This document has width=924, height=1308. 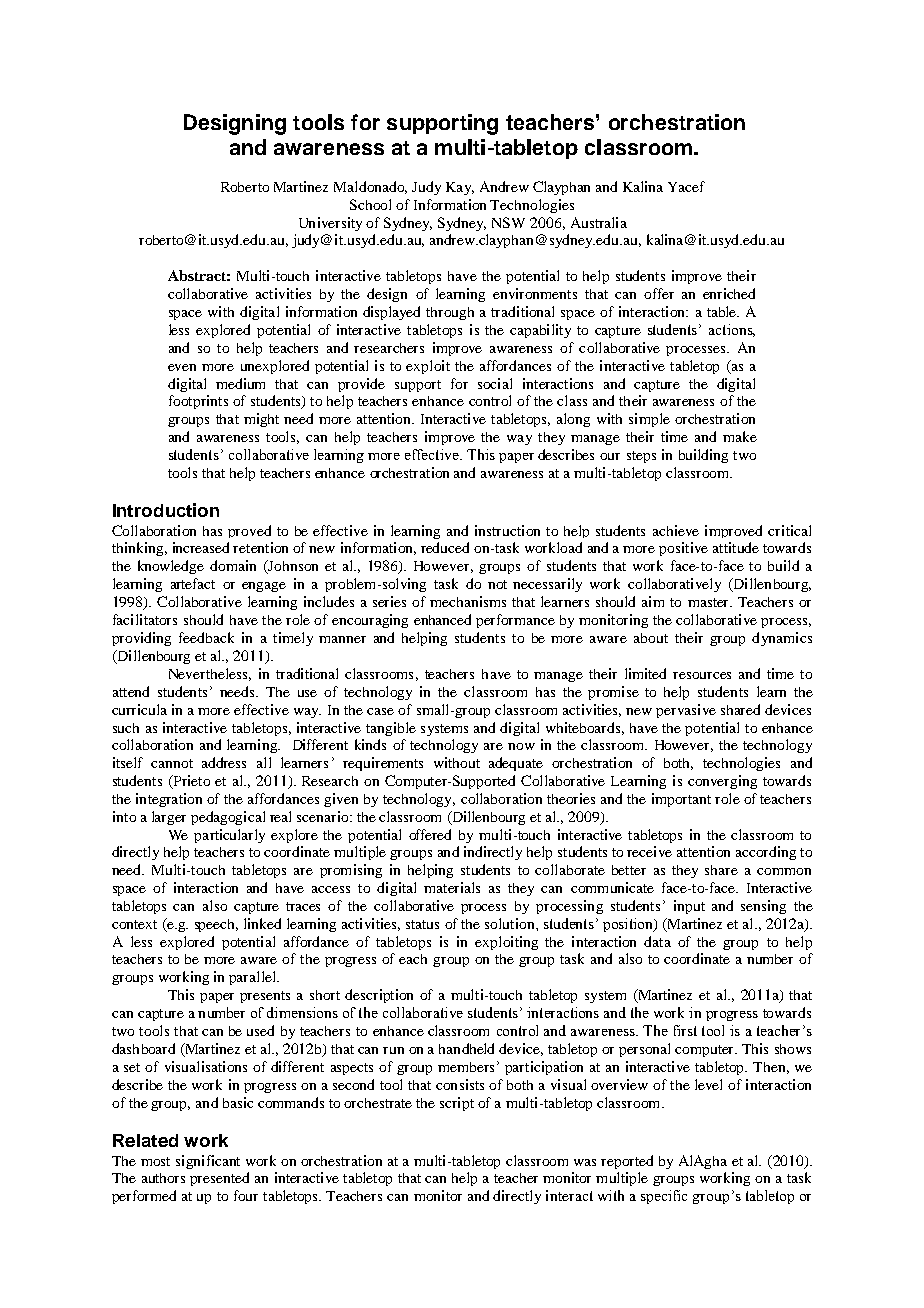 What do you see at coordinates (460, 188) in the document?
I see `Kay` at bounding box center [460, 188].
